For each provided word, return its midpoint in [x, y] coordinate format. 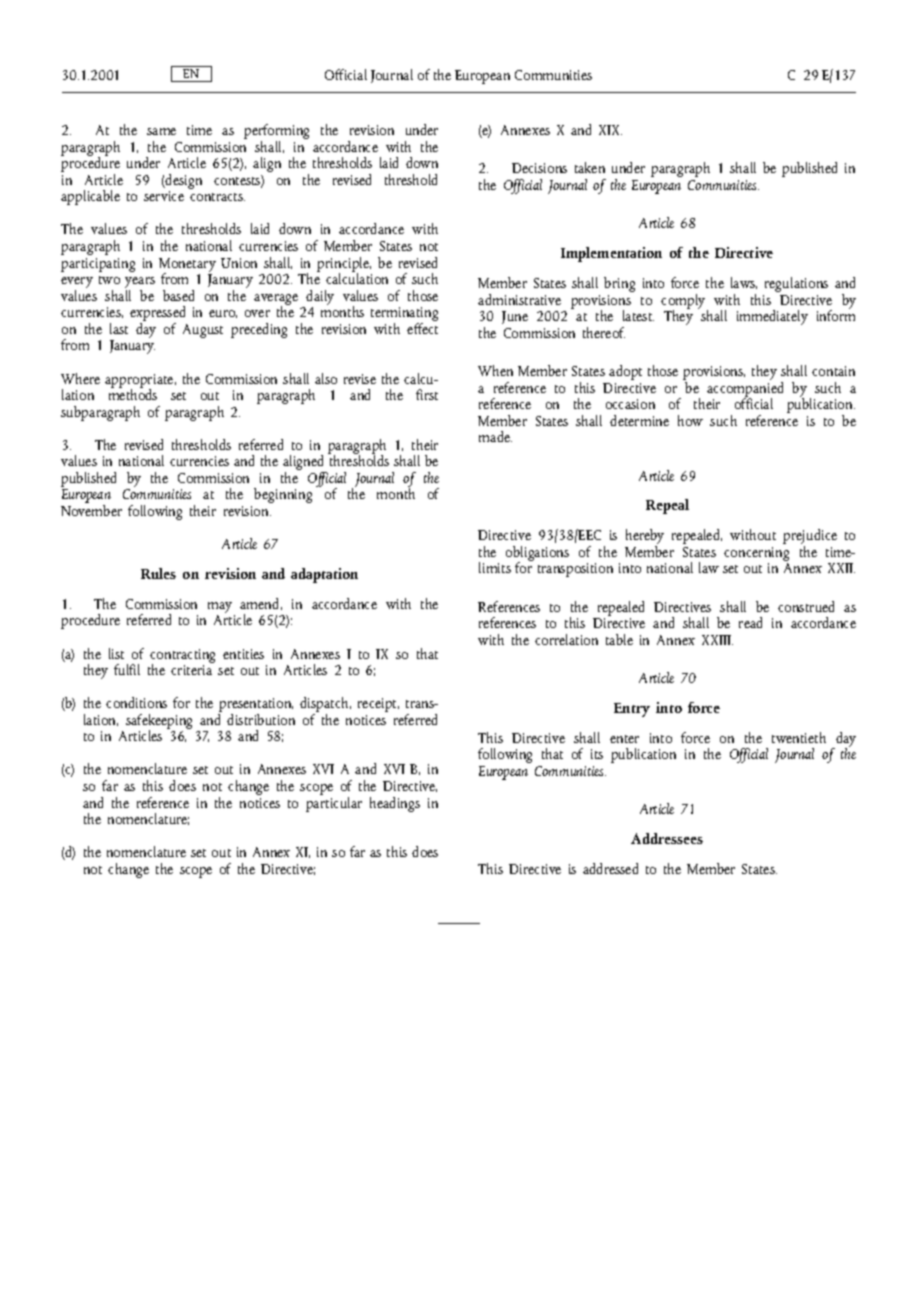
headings [395, 804]
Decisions [539, 168]
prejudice [810, 538]
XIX [610, 130]
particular [334, 803]
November [91, 510]
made [495, 436]
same [161, 131]
